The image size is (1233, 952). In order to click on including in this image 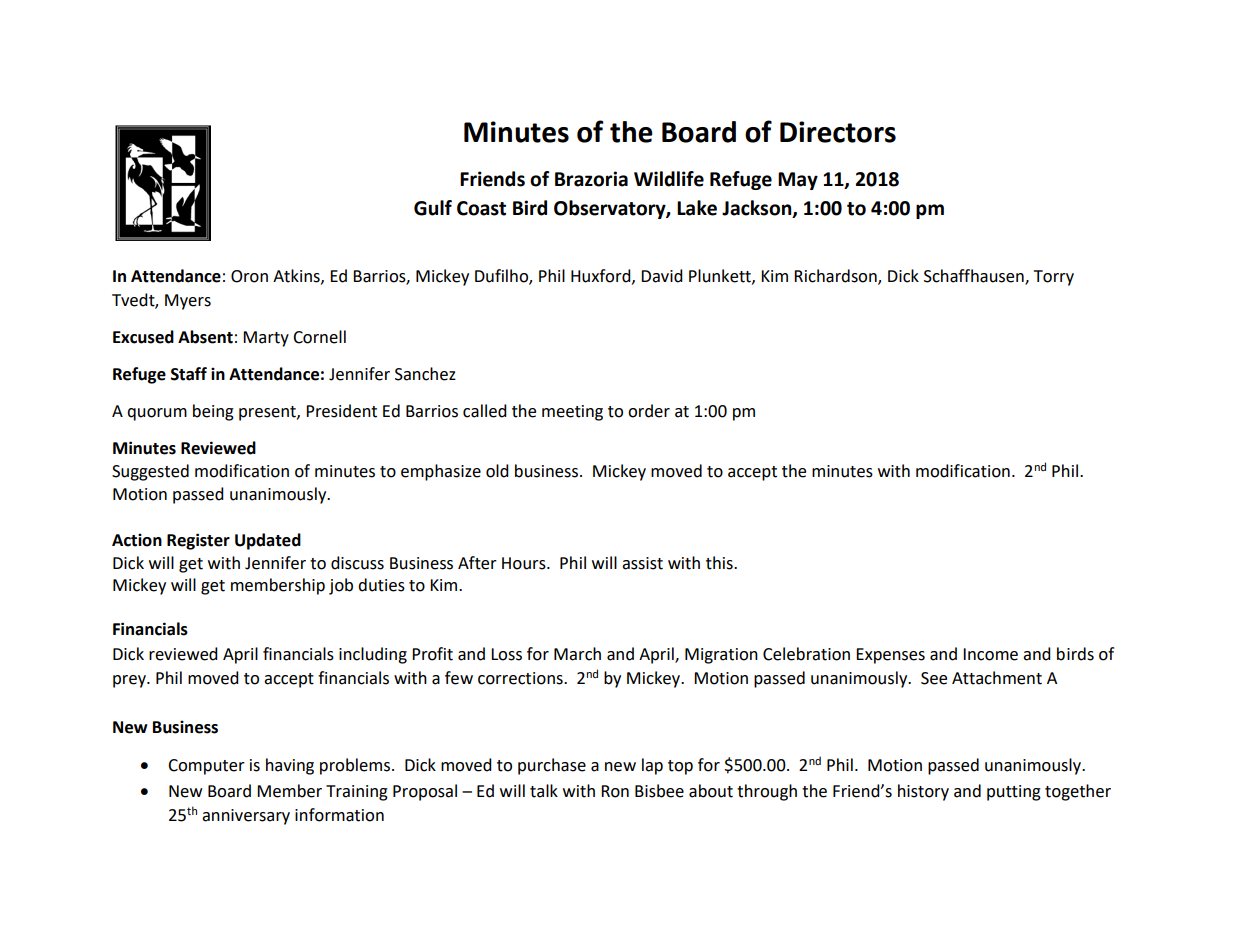, I will do `click(373, 655)`.
